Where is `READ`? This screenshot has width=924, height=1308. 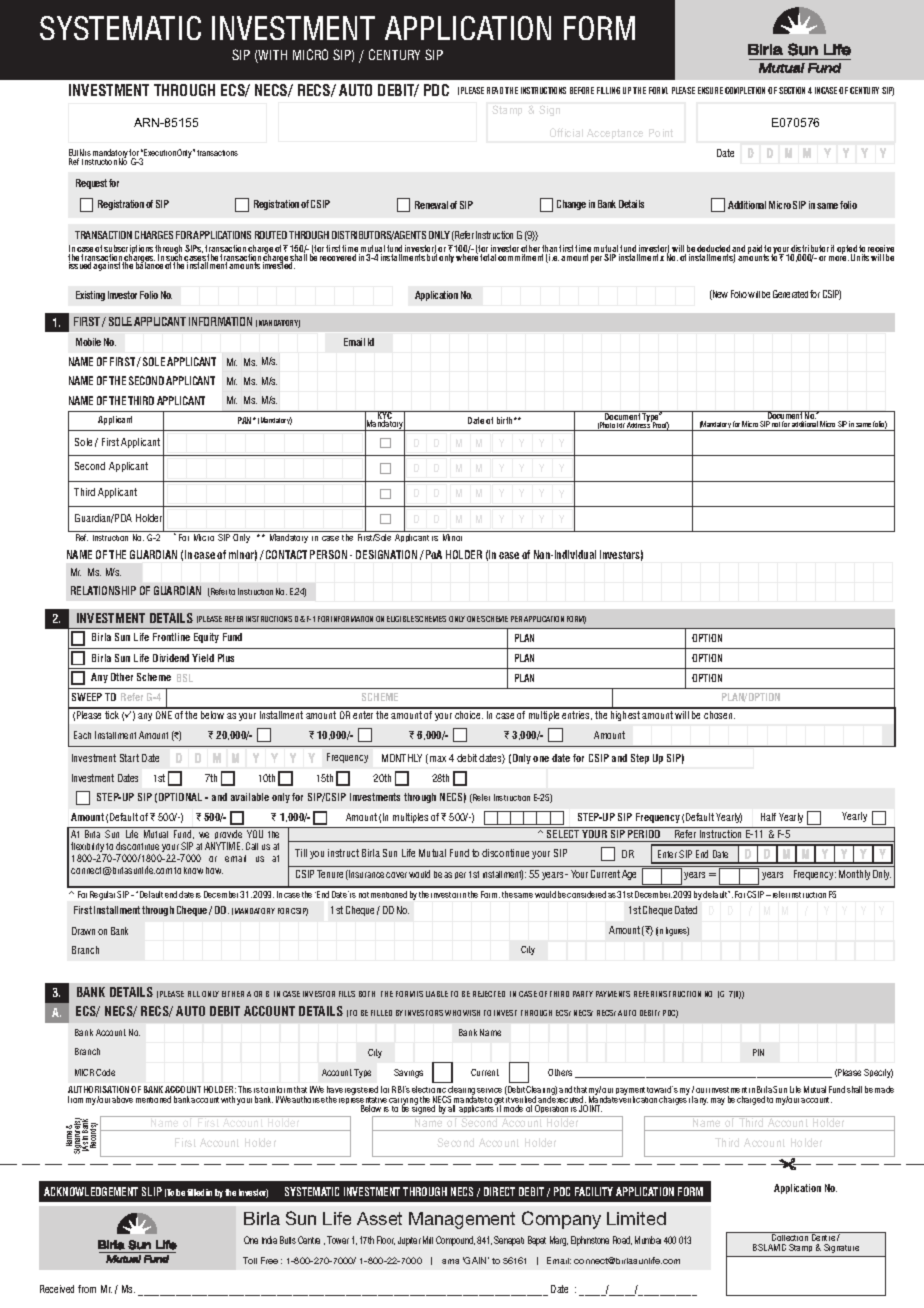 READ is located at coordinates (495, 90).
